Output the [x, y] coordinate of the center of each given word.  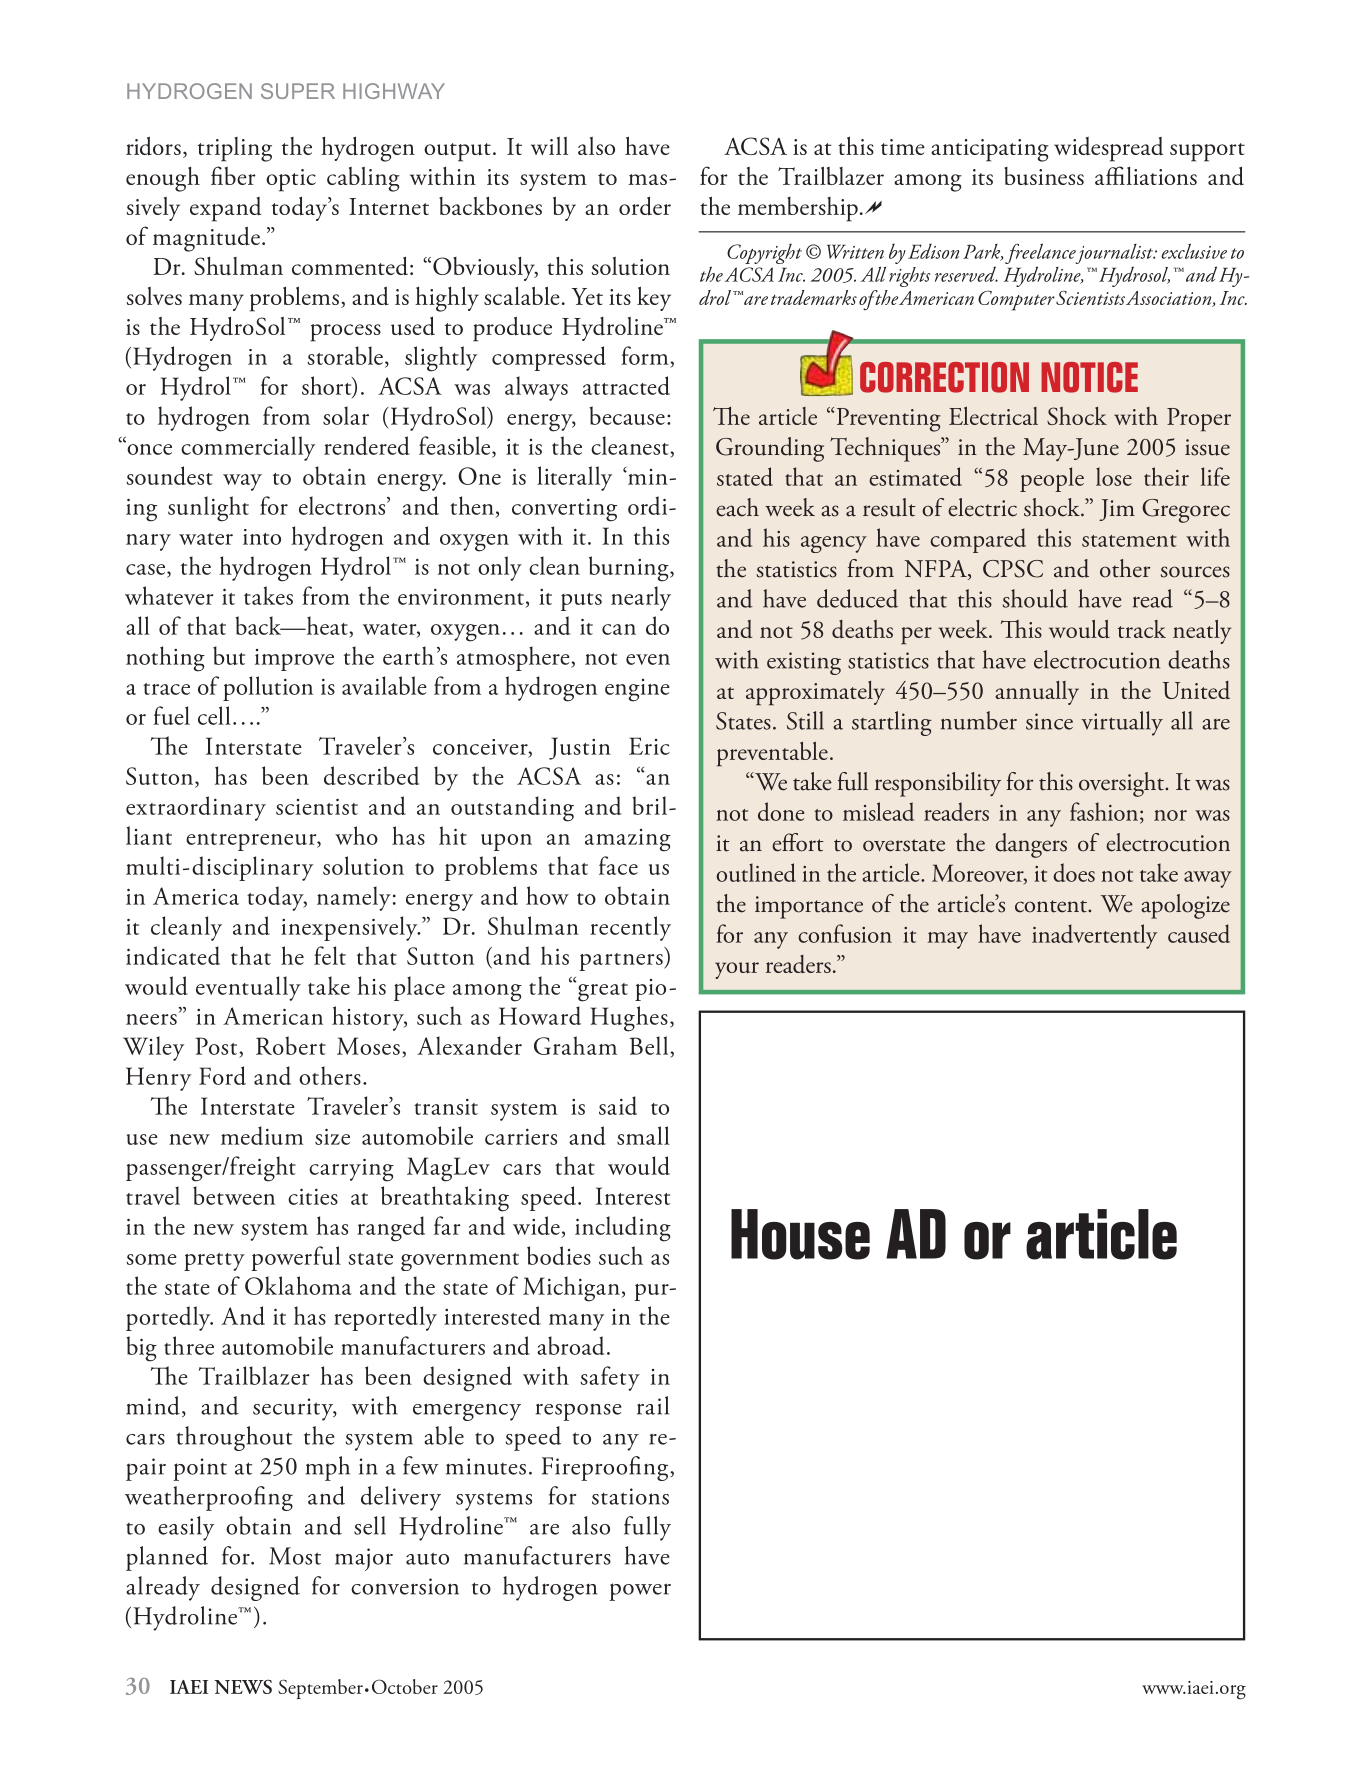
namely [354, 898]
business [1044, 176]
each [737, 507]
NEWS [243, 1686]
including [623, 1229]
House [800, 1234]
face [618, 865]
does [1074, 872]
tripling [235, 149]
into [262, 537]
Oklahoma [298, 1285]
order [645, 206]
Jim [1117, 510]
